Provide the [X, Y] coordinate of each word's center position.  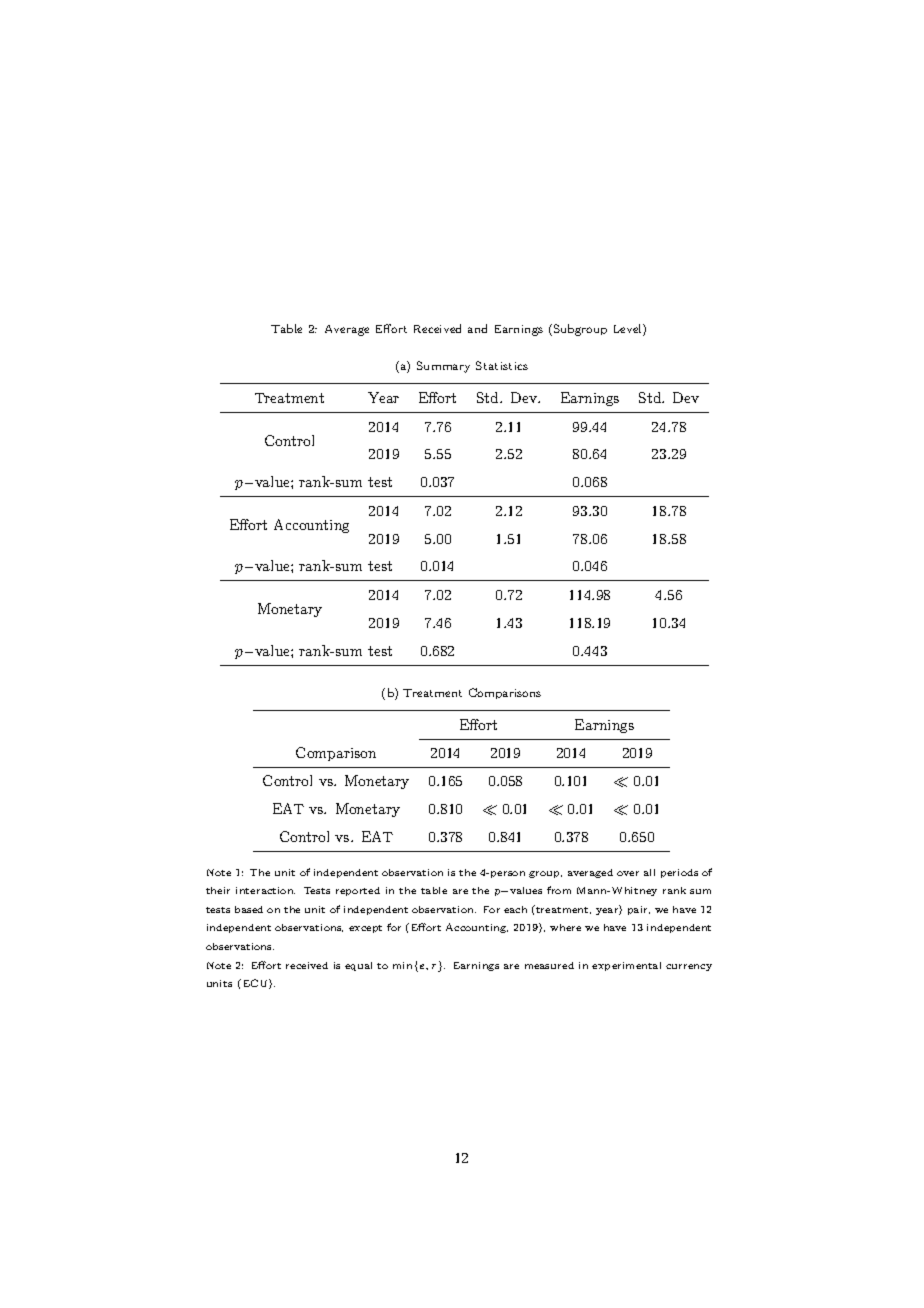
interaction [265, 890]
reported [358, 891]
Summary [443, 367]
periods [679, 873]
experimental [626, 966]
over [628, 873]
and [477, 328]
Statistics [502, 365]
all [649, 872]
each [515, 909]
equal [358, 966]
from [559, 890]
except [365, 929]
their [218, 890]
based [249, 909]
